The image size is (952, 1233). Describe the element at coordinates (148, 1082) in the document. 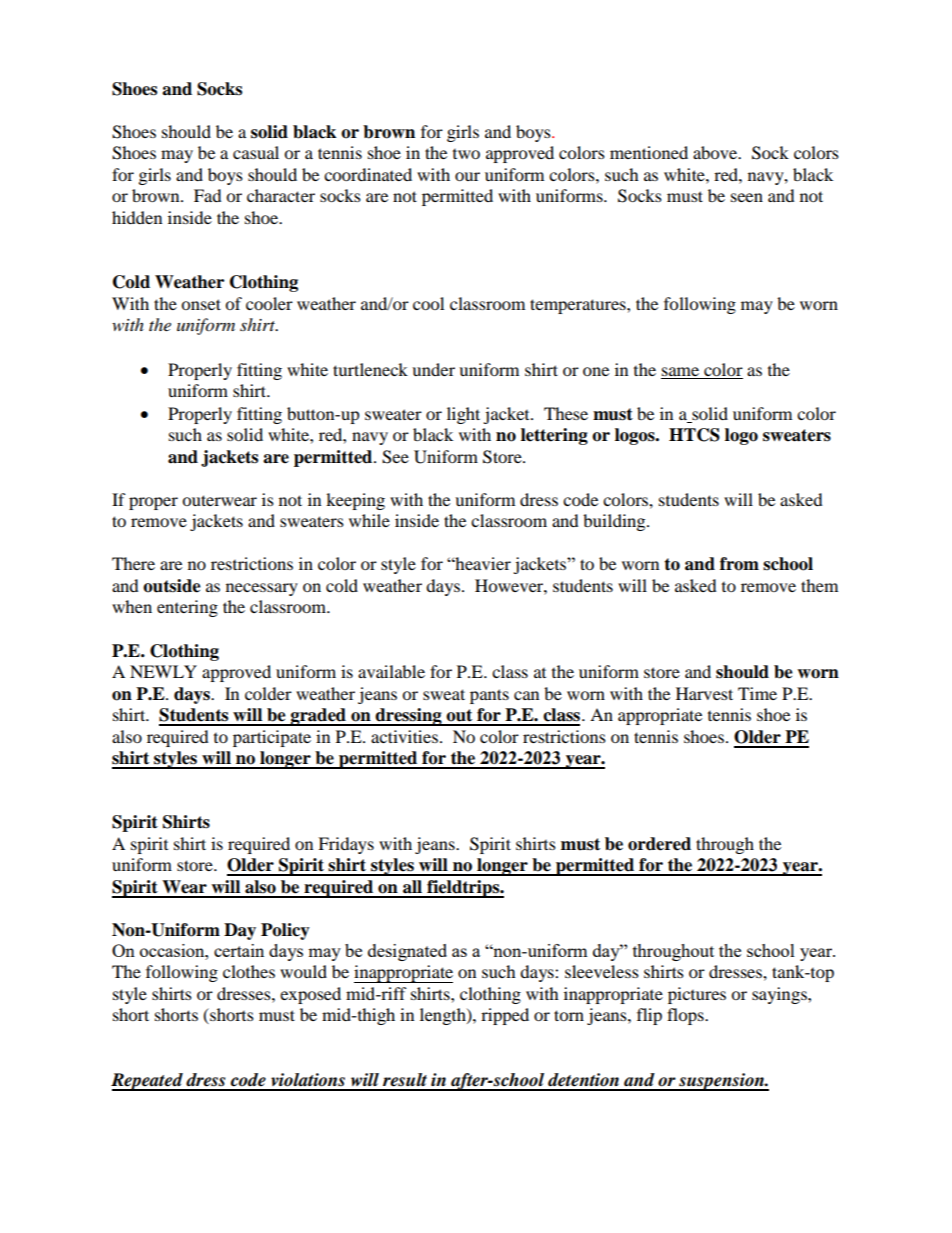

I see `Repeated` at that location.
